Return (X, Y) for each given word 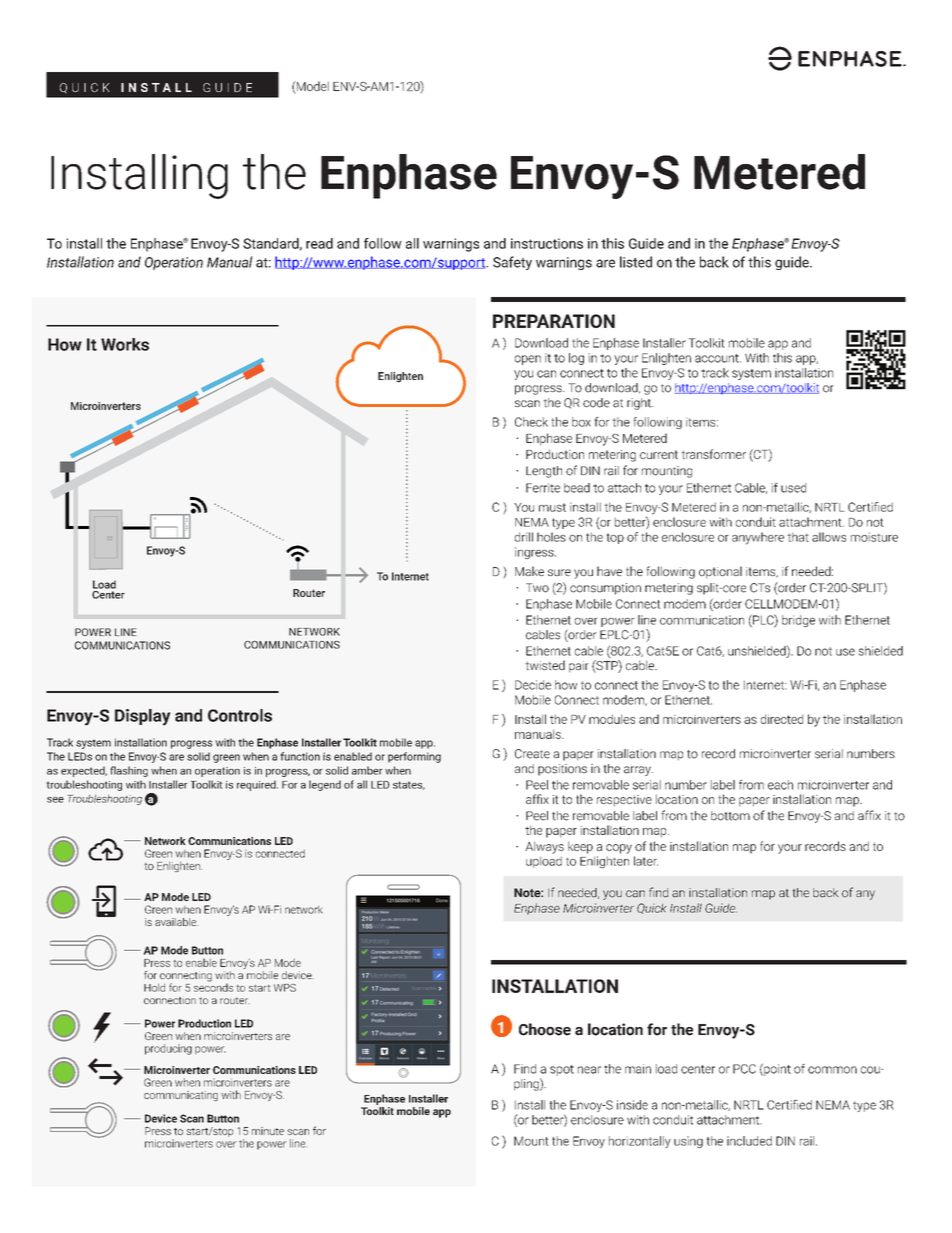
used (793, 488)
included (749, 1141)
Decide (533, 685)
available (176, 922)
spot (562, 1070)
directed (782, 719)
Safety (512, 263)
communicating (181, 1096)
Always (544, 847)
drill (524, 537)
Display (142, 717)
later (646, 861)
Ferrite (543, 488)
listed (636, 262)
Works (125, 344)
